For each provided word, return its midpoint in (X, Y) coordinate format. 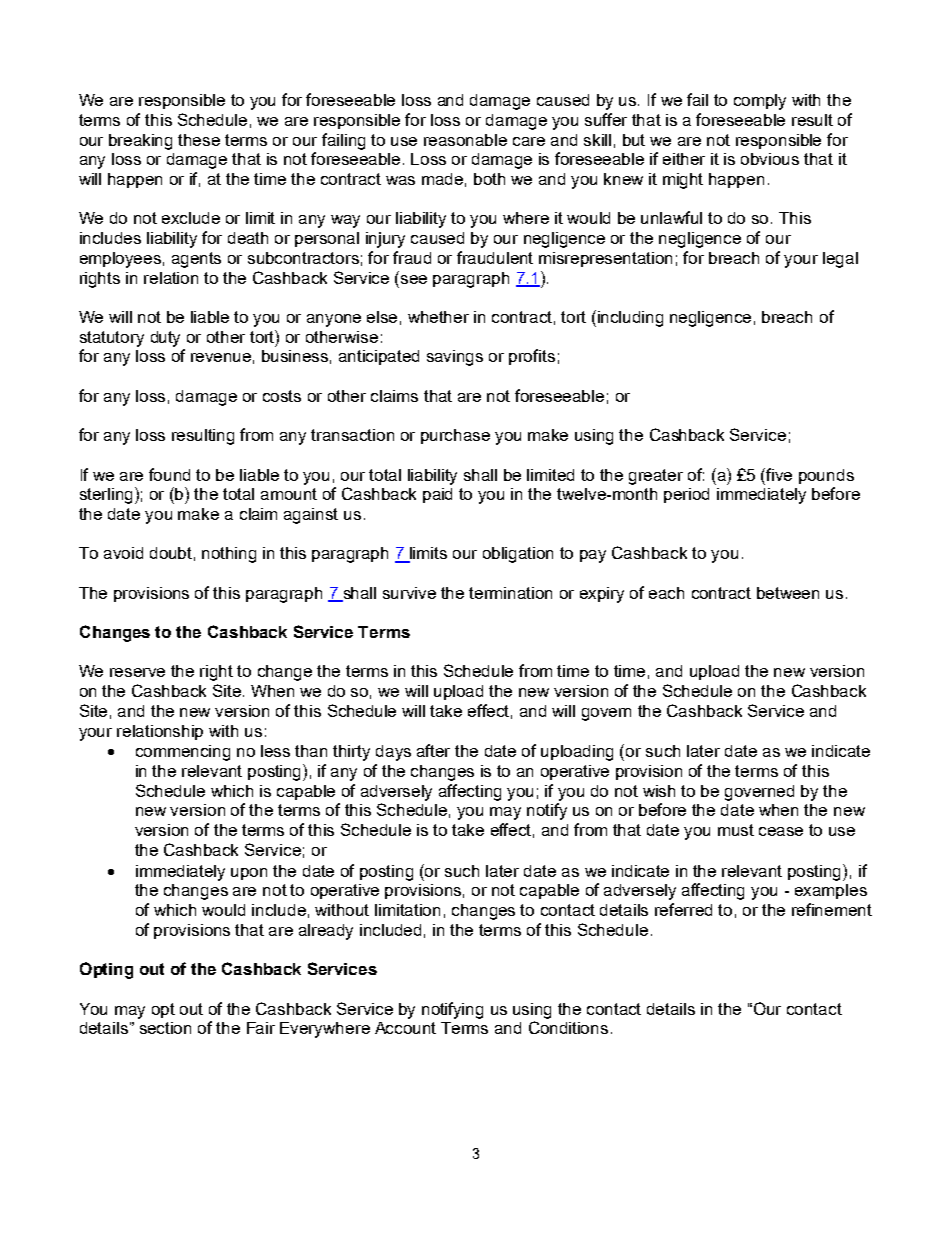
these (199, 140)
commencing (183, 753)
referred (683, 909)
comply (760, 102)
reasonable (465, 140)
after (433, 750)
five (779, 474)
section (165, 1028)
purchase (455, 436)
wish (659, 791)
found (169, 474)
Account (405, 1028)
